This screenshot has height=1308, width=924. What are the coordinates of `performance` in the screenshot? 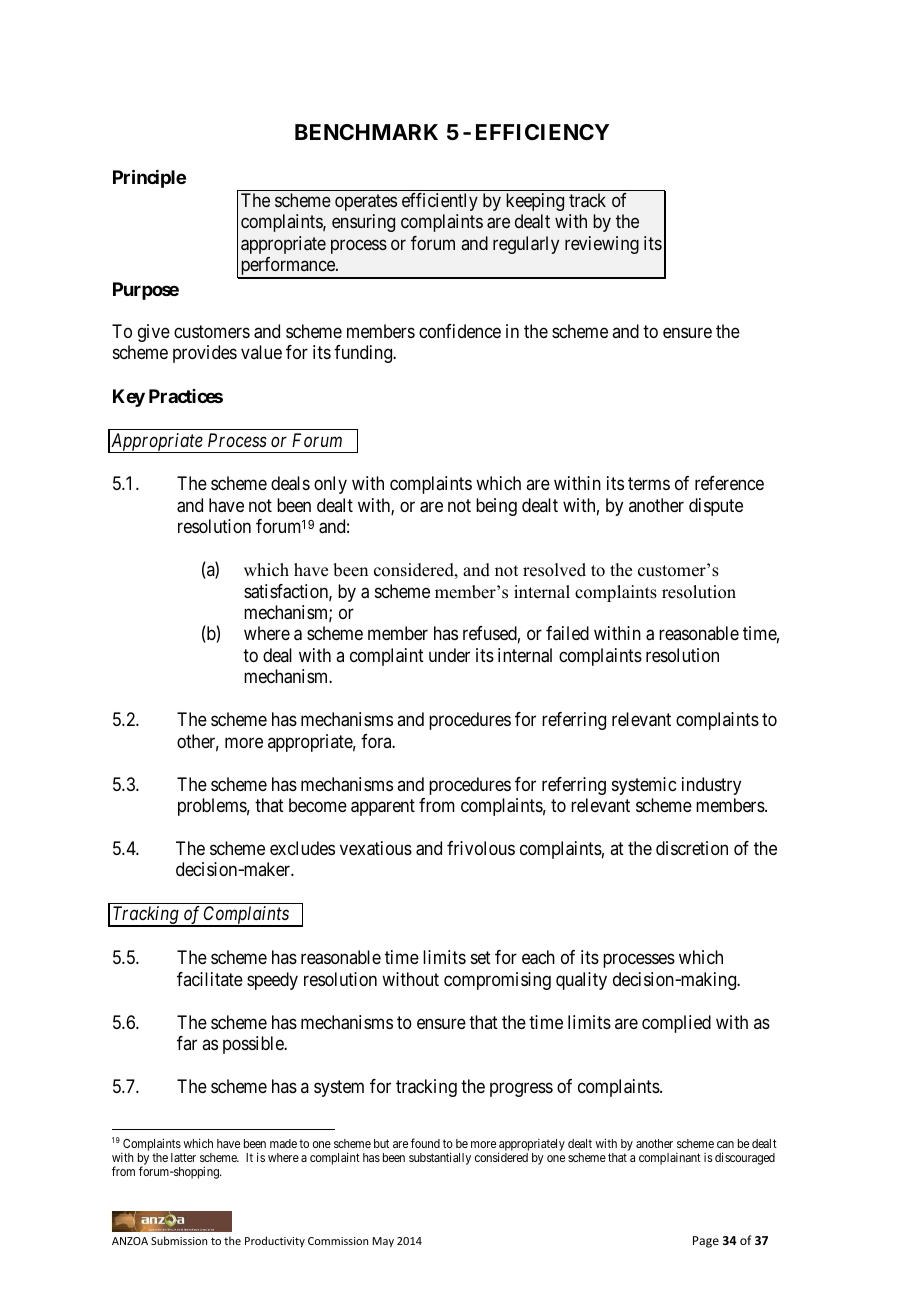 It's located at (287, 267).
